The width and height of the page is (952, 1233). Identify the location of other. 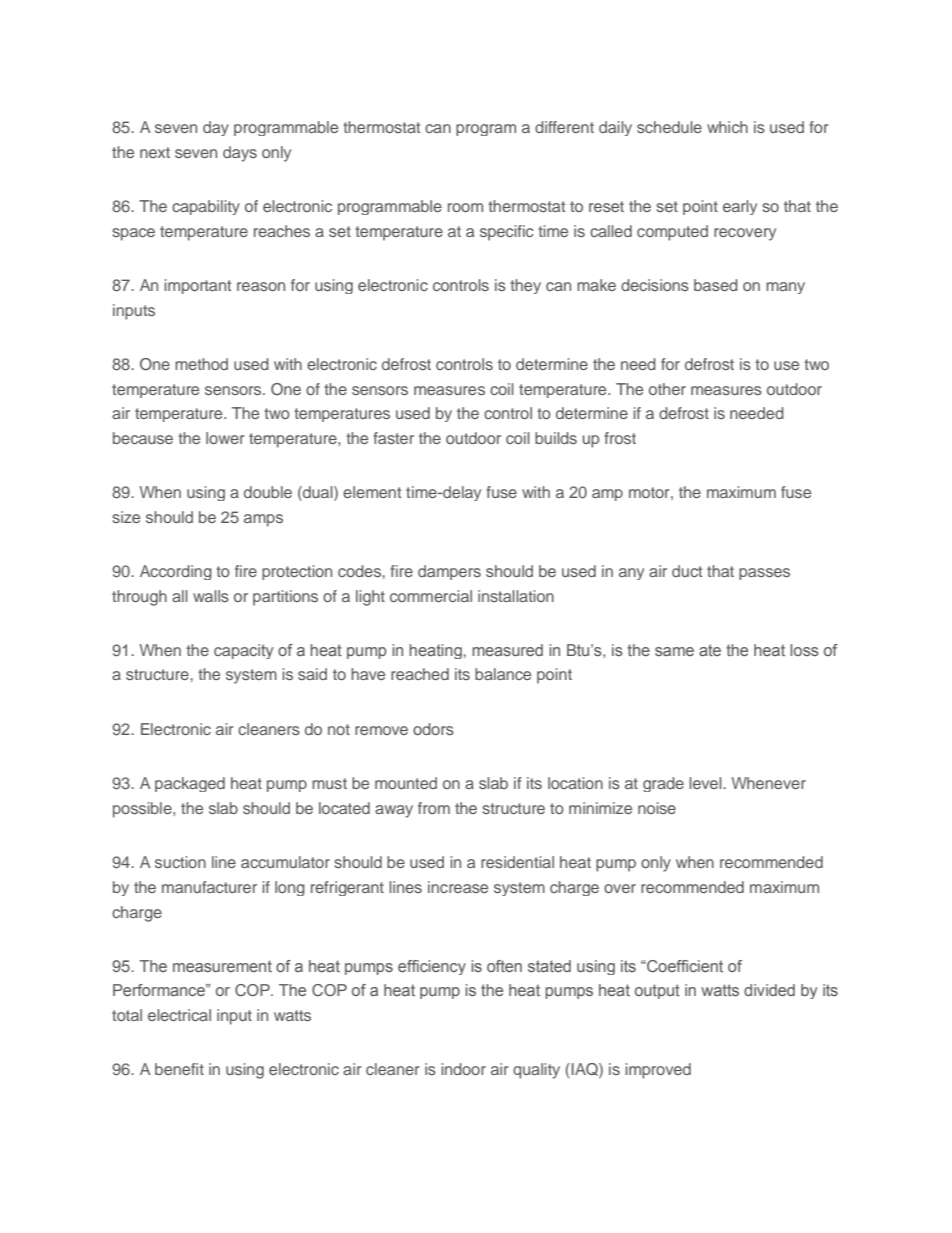
(667, 389).
